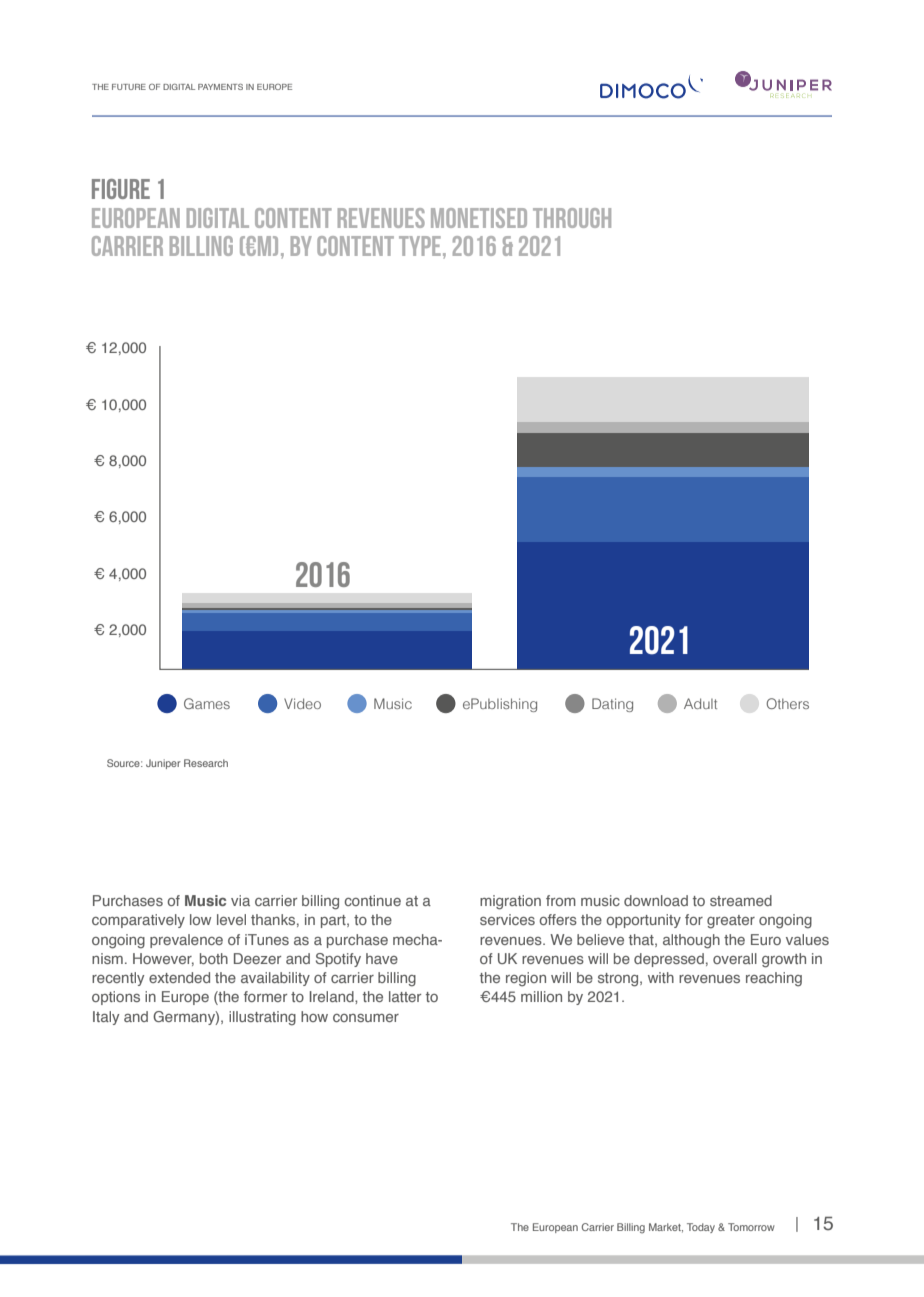 This screenshot has width=924, height=1297. What do you see at coordinates (207, 703) in the screenshot?
I see `Games` at bounding box center [207, 703].
